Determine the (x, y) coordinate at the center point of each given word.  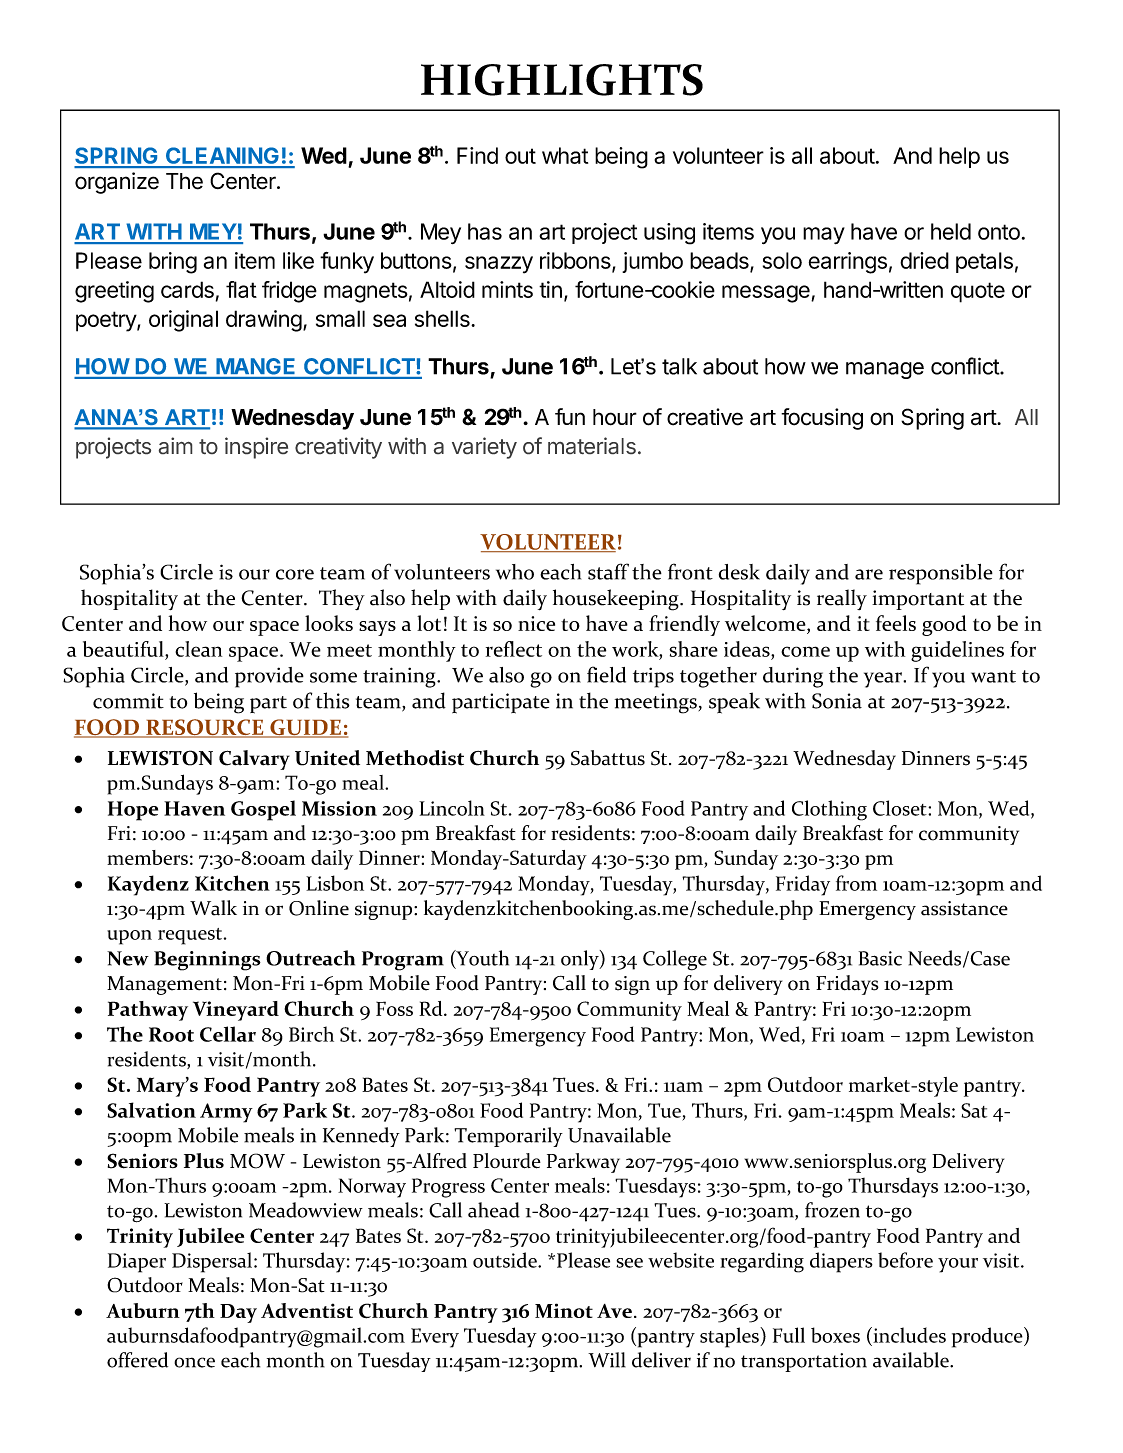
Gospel (263, 810)
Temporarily (508, 1137)
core (295, 574)
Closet (901, 808)
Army (226, 1113)
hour (615, 417)
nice (536, 623)
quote (978, 292)
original (183, 321)
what (565, 155)
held (951, 231)
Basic (880, 958)
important (918, 600)
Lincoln (452, 808)
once (194, 1362)
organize (117, 183)
